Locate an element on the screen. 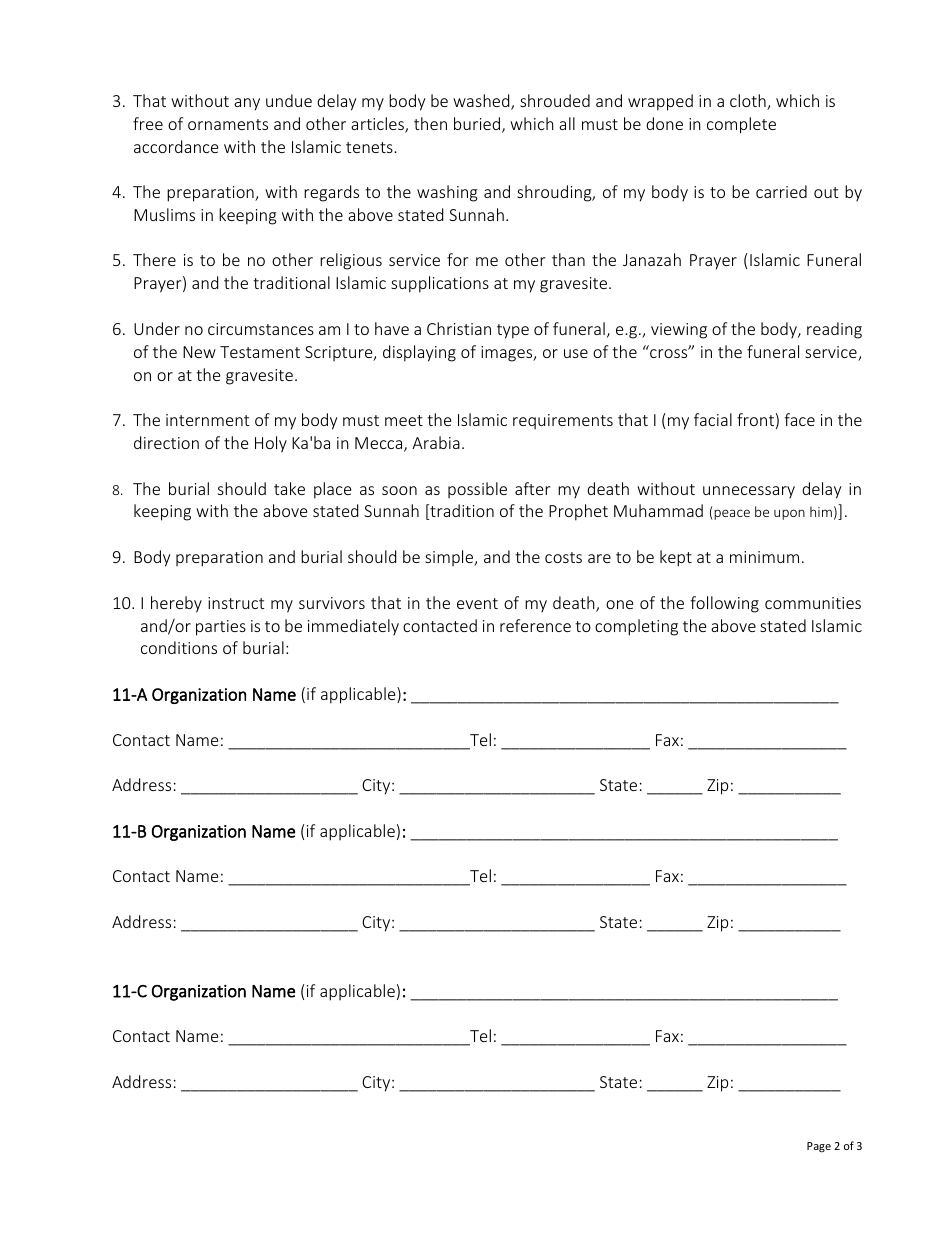 The image size is (952, 1233). event is located at coordinates (477, 603).
